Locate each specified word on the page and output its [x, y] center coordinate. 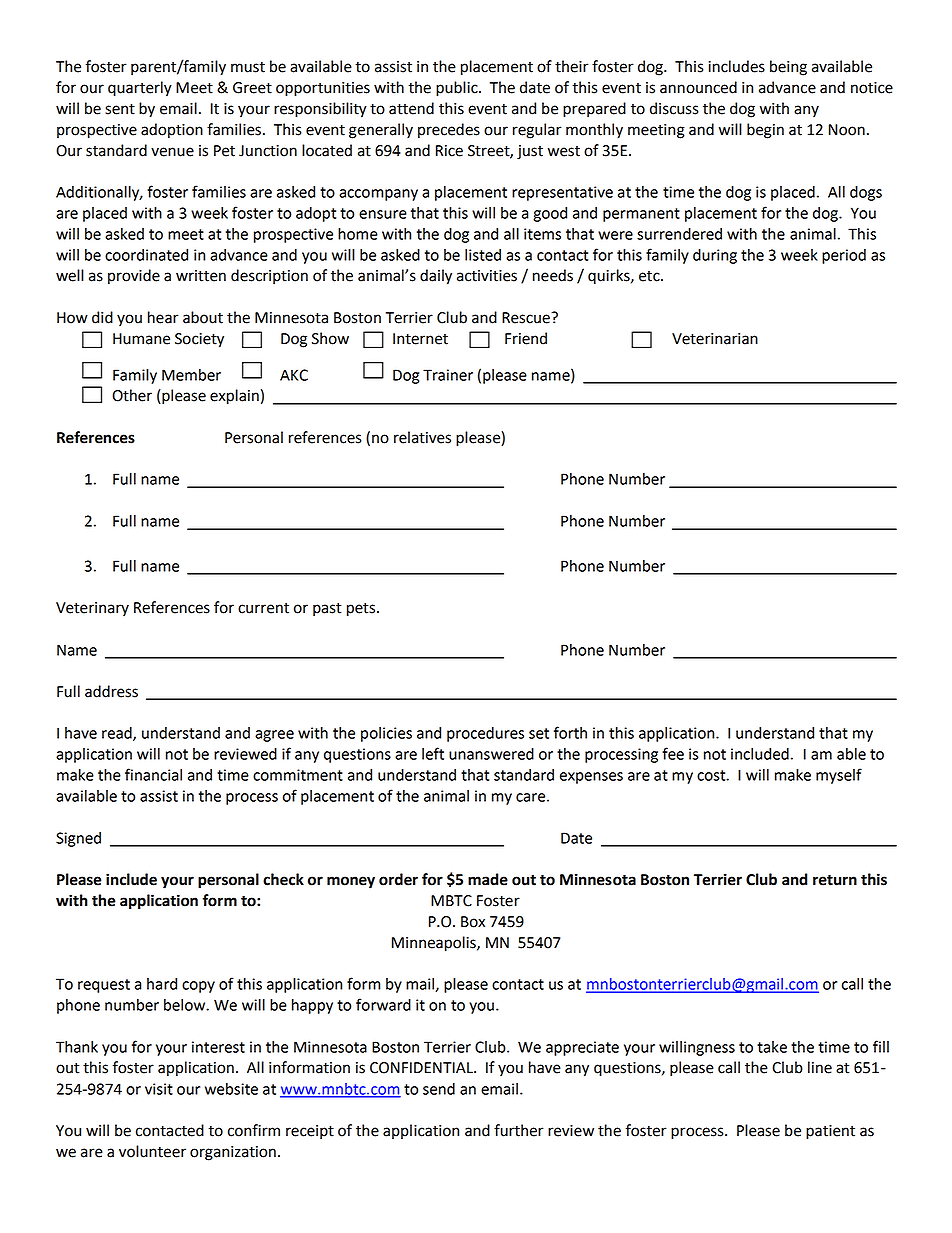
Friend [526, 338]
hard [162, 984]
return [835, 880]
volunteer [152, 1151]
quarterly [140, 89]
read [118, 734]
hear [163, 317]
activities [487, 276]
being [788, 68]
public [458, 89]
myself [839, 776]
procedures [485, 734]
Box [473, 922]
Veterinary [92, 609]
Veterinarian [715, 339]
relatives [422, 437]
